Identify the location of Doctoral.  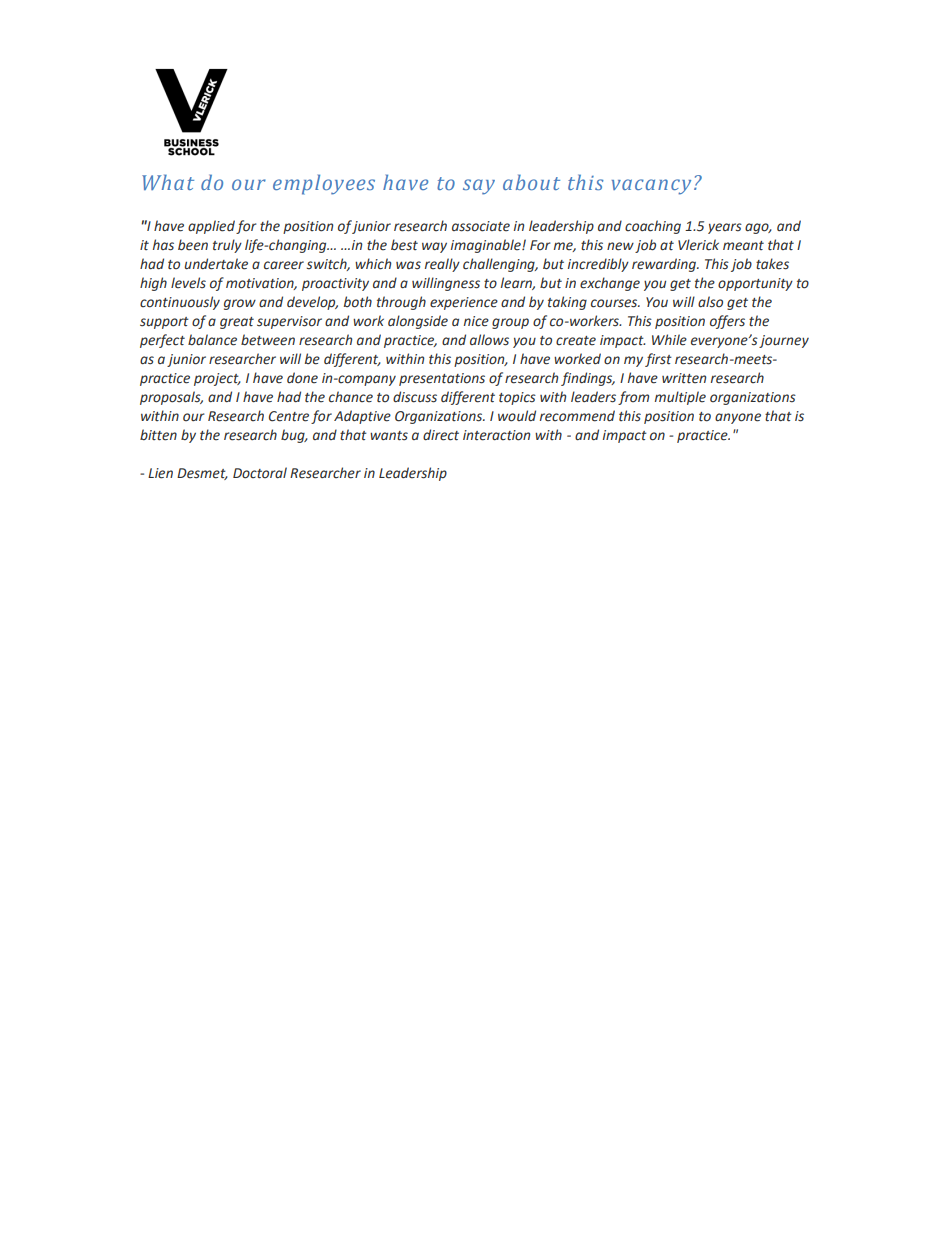
(260, 473).
